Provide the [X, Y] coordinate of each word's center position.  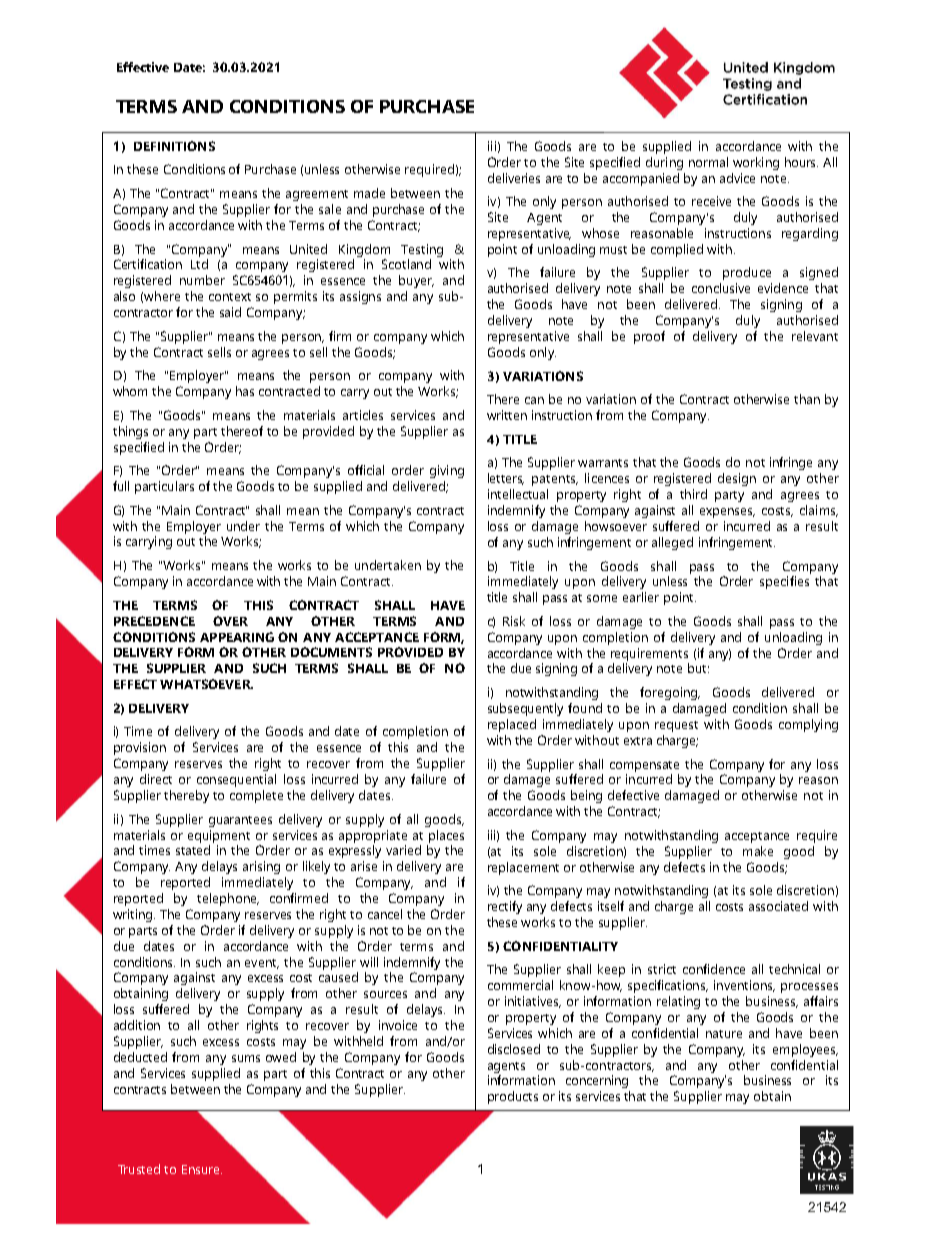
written [507, 415]
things [130, 432]
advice [737, 178]
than [807, 399]
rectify [505, 907]
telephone [228, 899]
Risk [514, 621]
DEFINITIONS [174, 146]
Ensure [202, 1169]
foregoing [670, 693]
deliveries [514, 178]
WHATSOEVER [206, 684]
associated [778, 906]
